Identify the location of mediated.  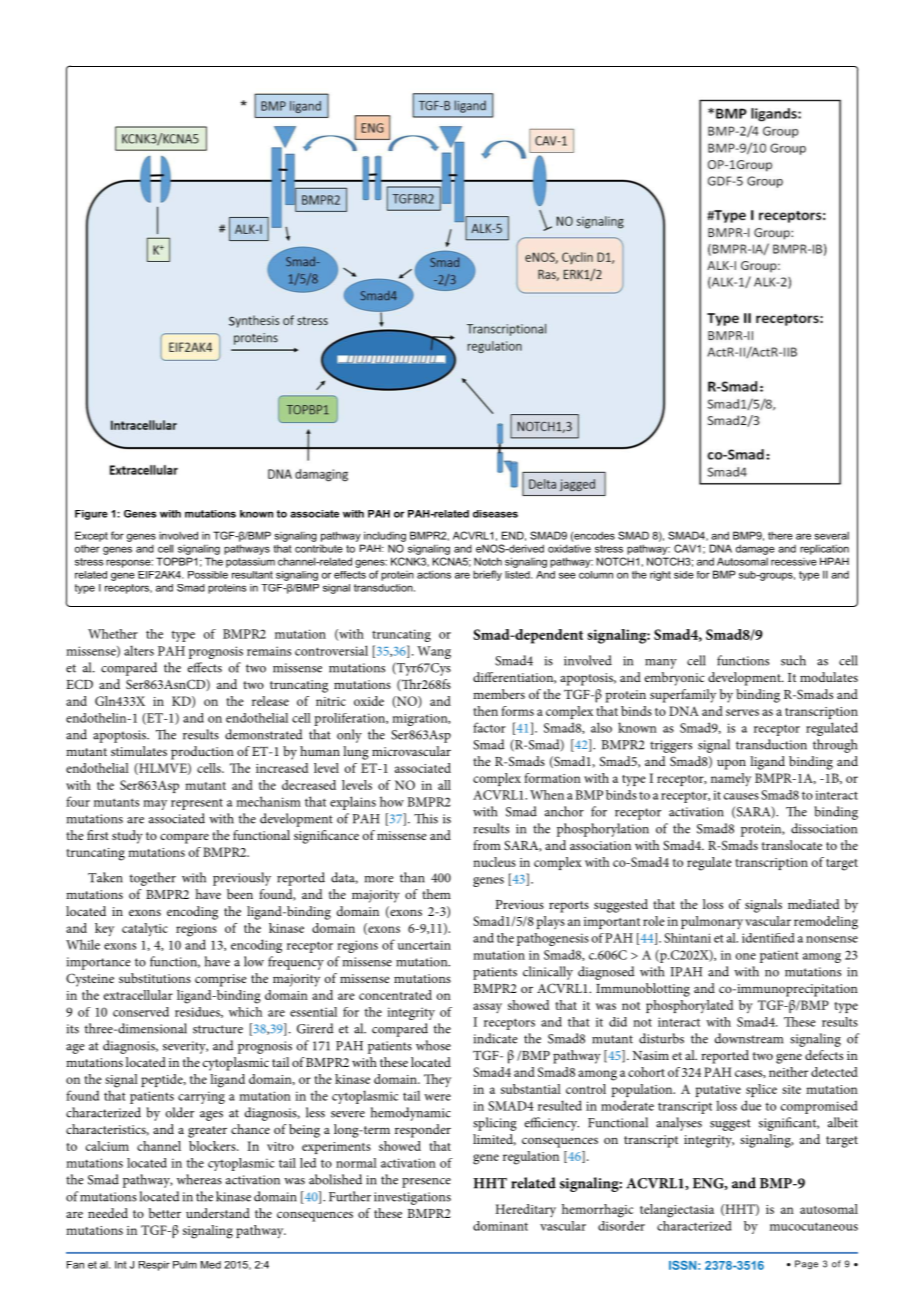
(814, 904).
